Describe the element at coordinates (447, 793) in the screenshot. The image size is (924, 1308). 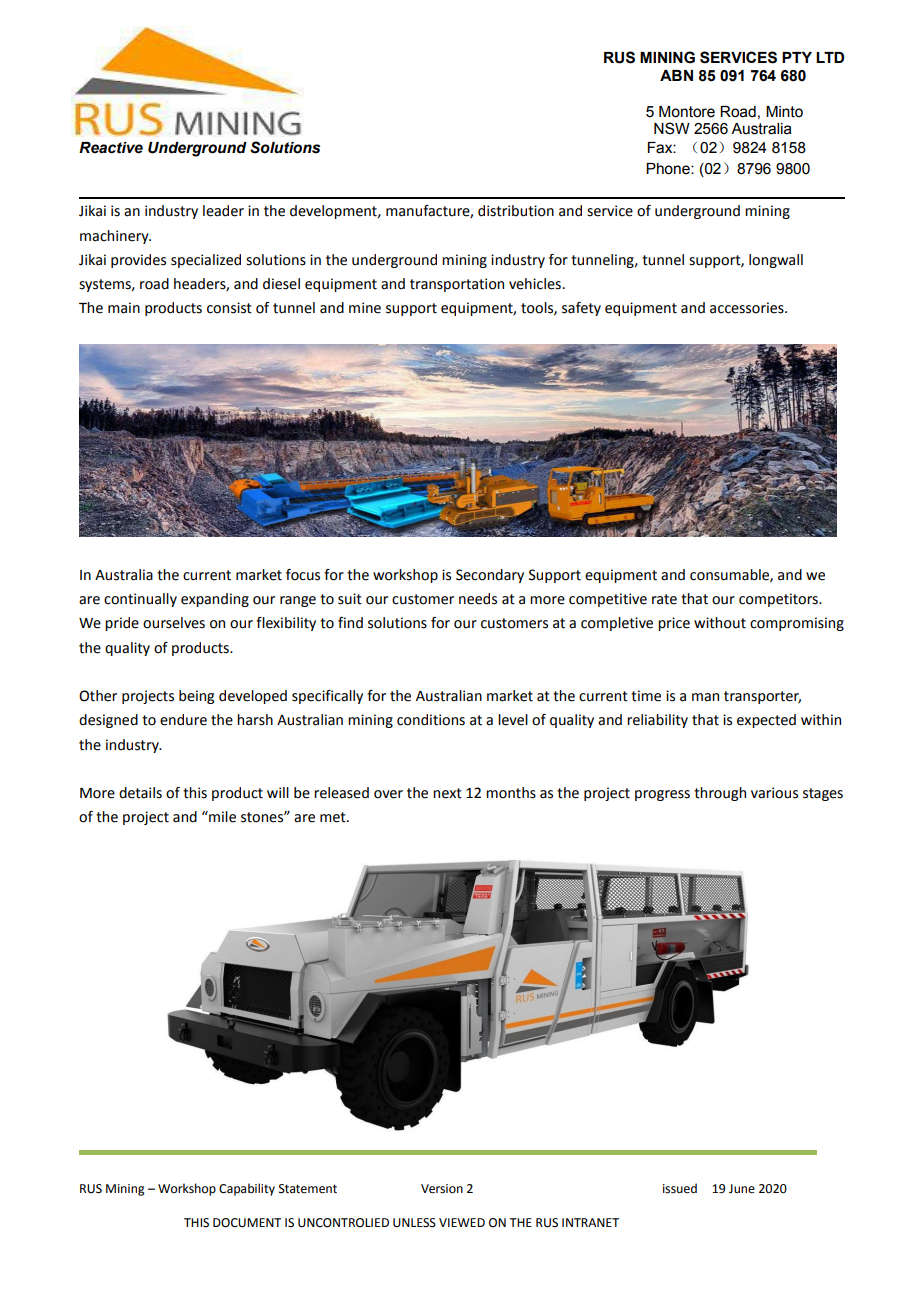
I see `next` at that location.
